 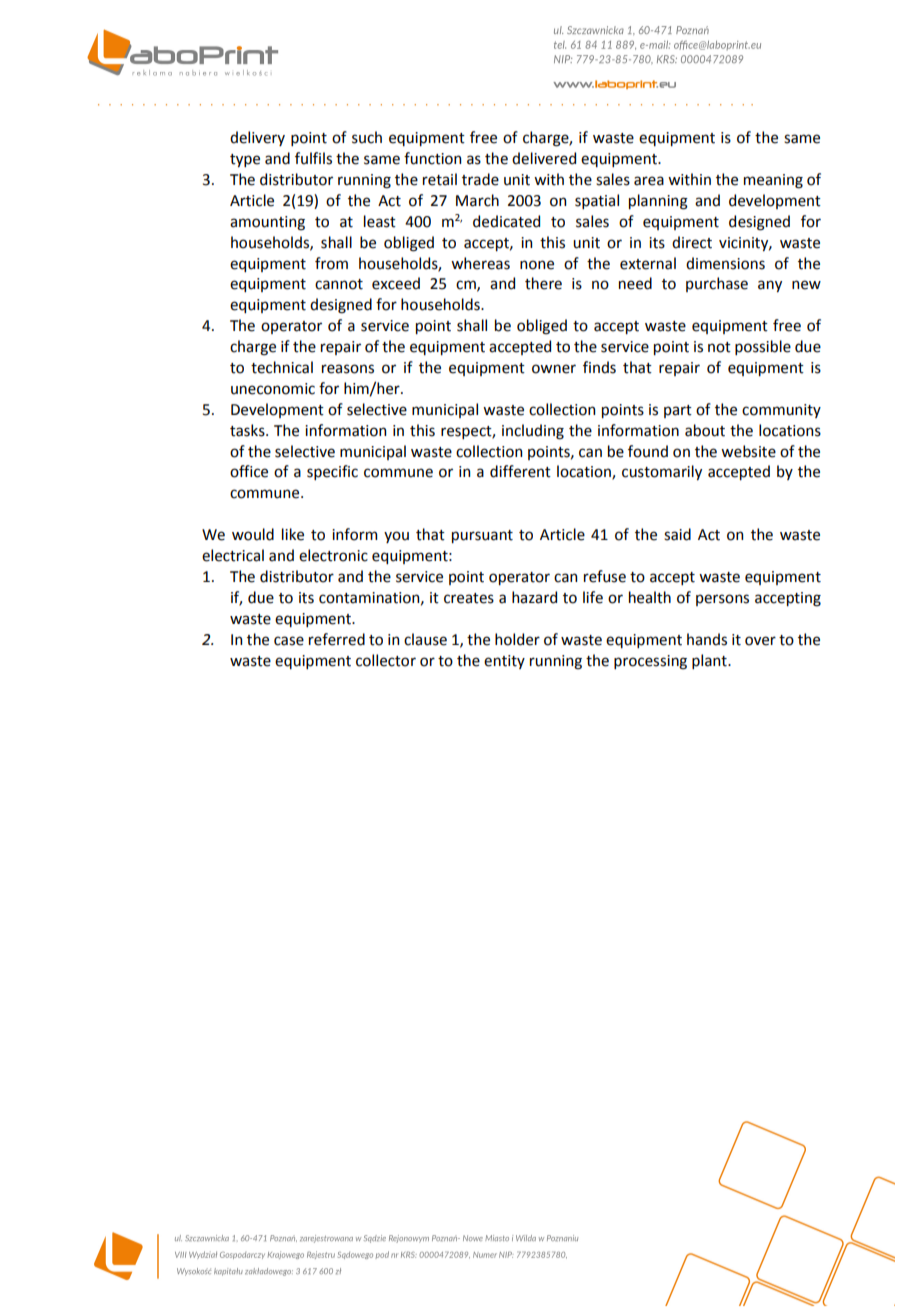 I want to click on specific, so click(x=332, y=472).
